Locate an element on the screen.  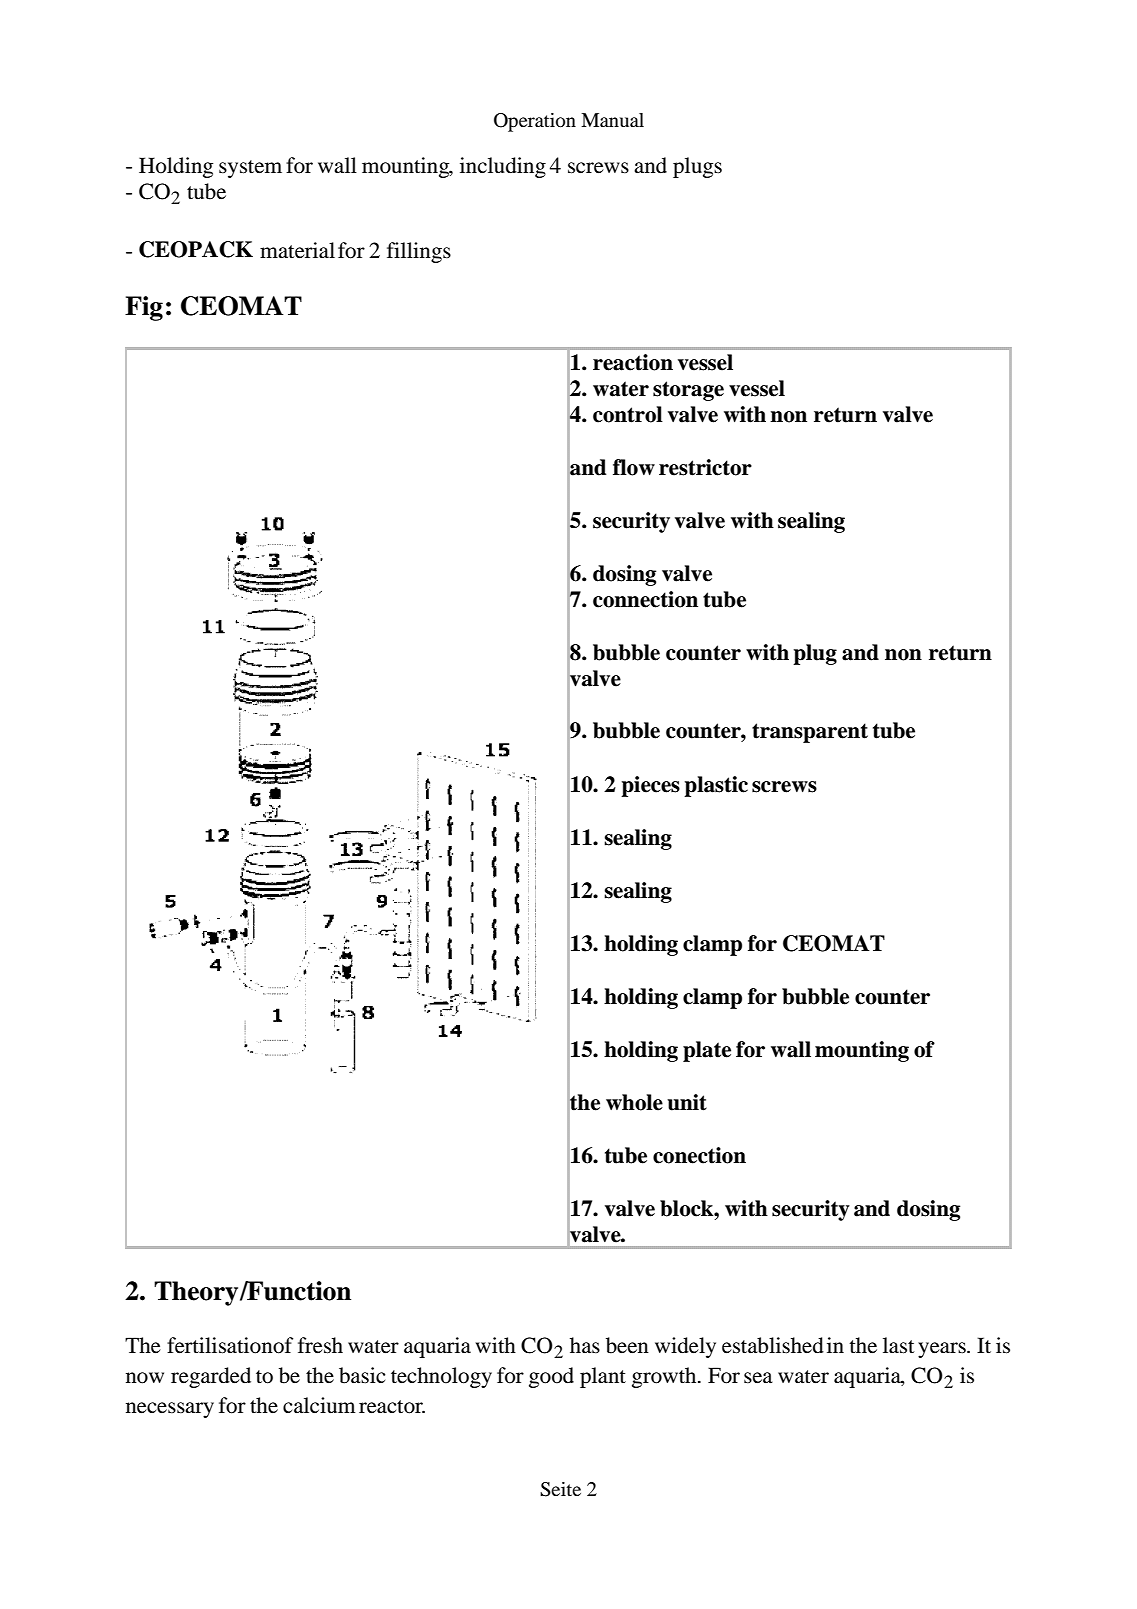
fresh is located at coordinates (320, 1345).
